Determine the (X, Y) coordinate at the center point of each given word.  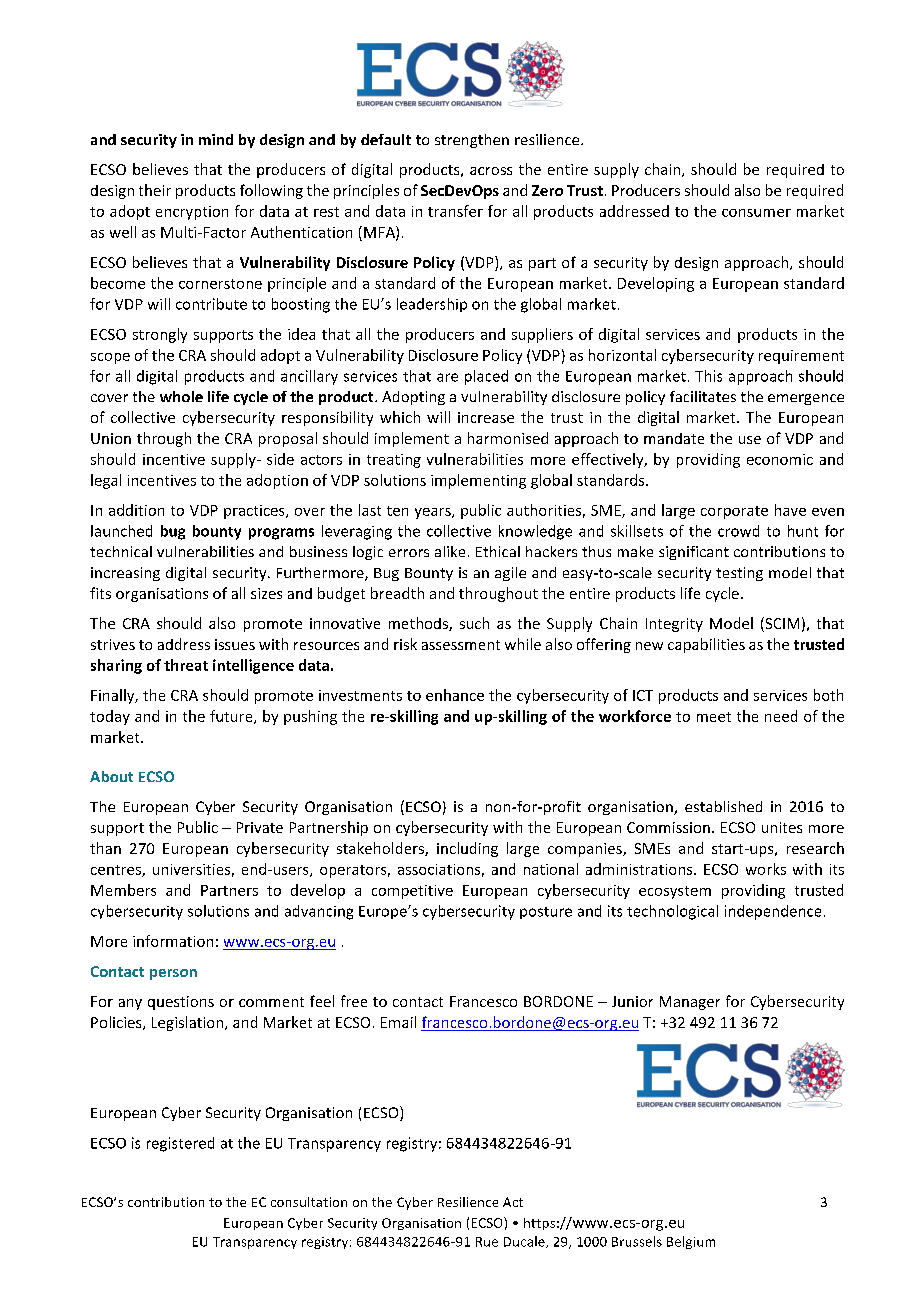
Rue (487, 1242)
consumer (756, 213)
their (155, 190)
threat (186, 665)
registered (180, 1144)
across (491, 171)
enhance (455, 695)
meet (714, 717)
